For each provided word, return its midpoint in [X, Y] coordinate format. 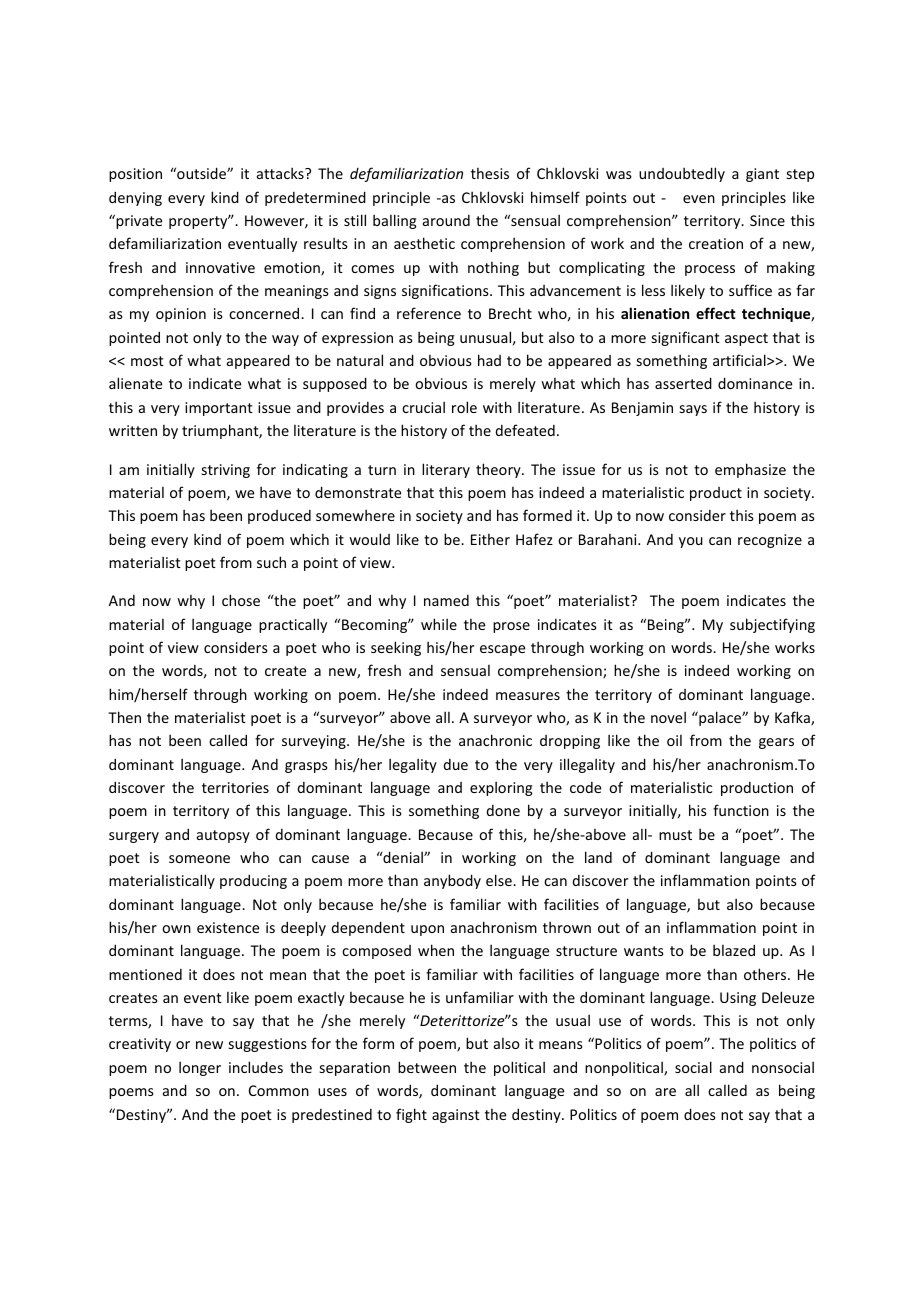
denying [135, 198]
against [456, 1116]
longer [200, 1068]
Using [738, 999]
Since [767, 220]
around [446, 220]
